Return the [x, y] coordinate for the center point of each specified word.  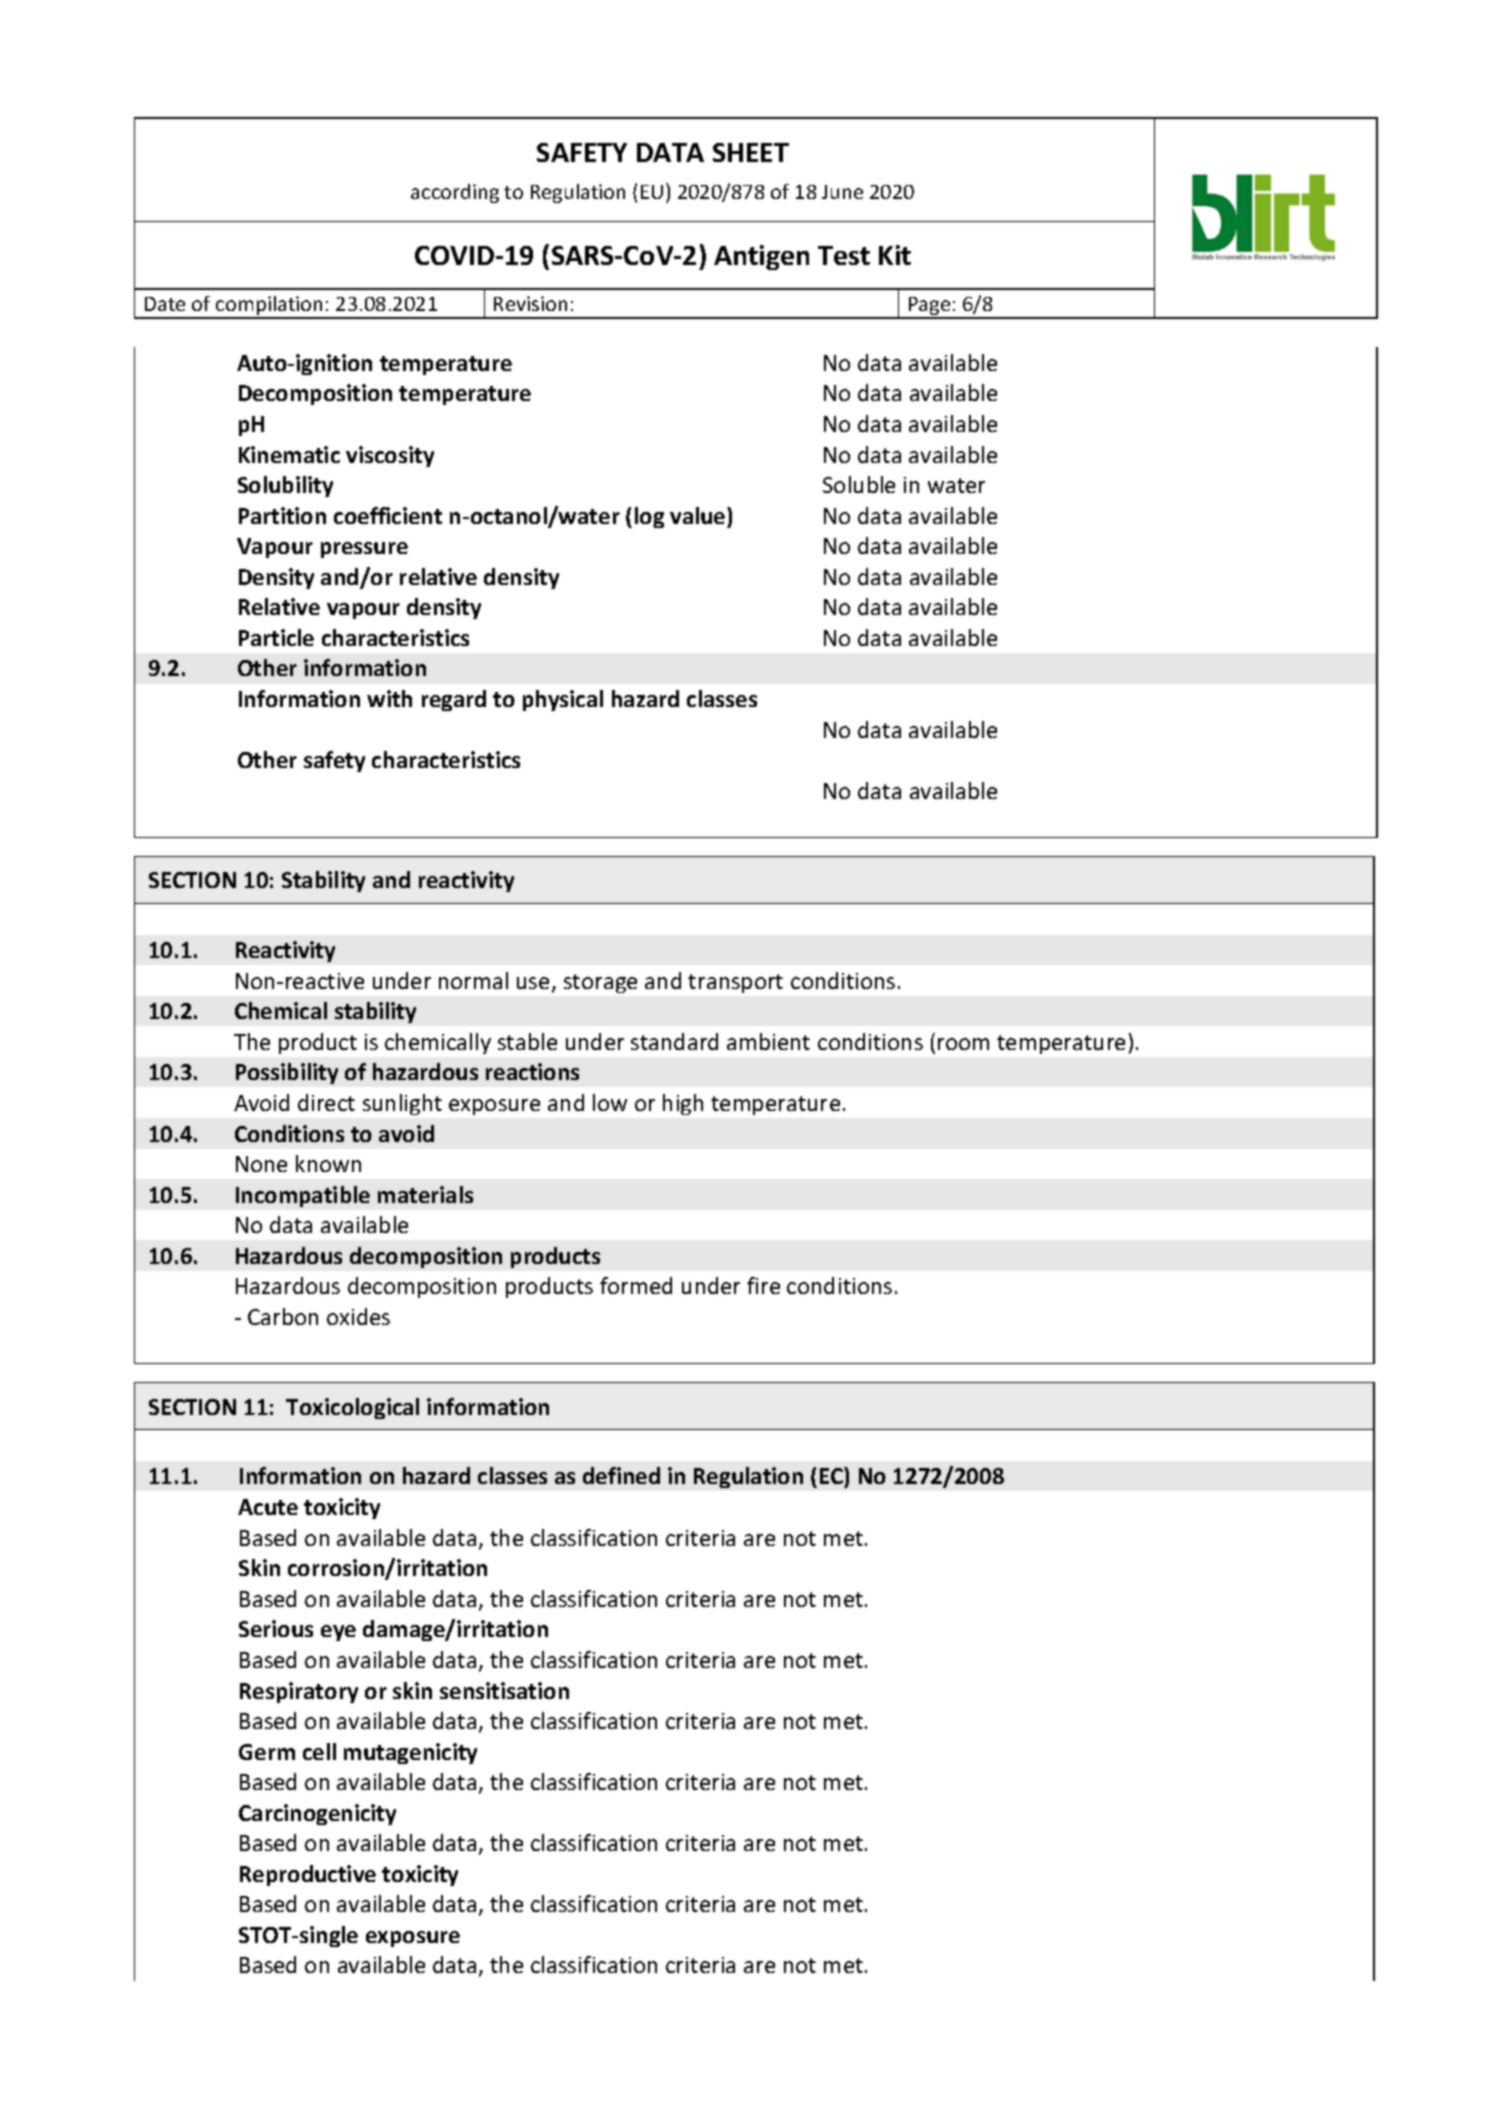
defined [621, 1475]
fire [763, 1285]
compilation [270, 307]
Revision [530, 303]
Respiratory [299, 1692]
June [842, 192]
